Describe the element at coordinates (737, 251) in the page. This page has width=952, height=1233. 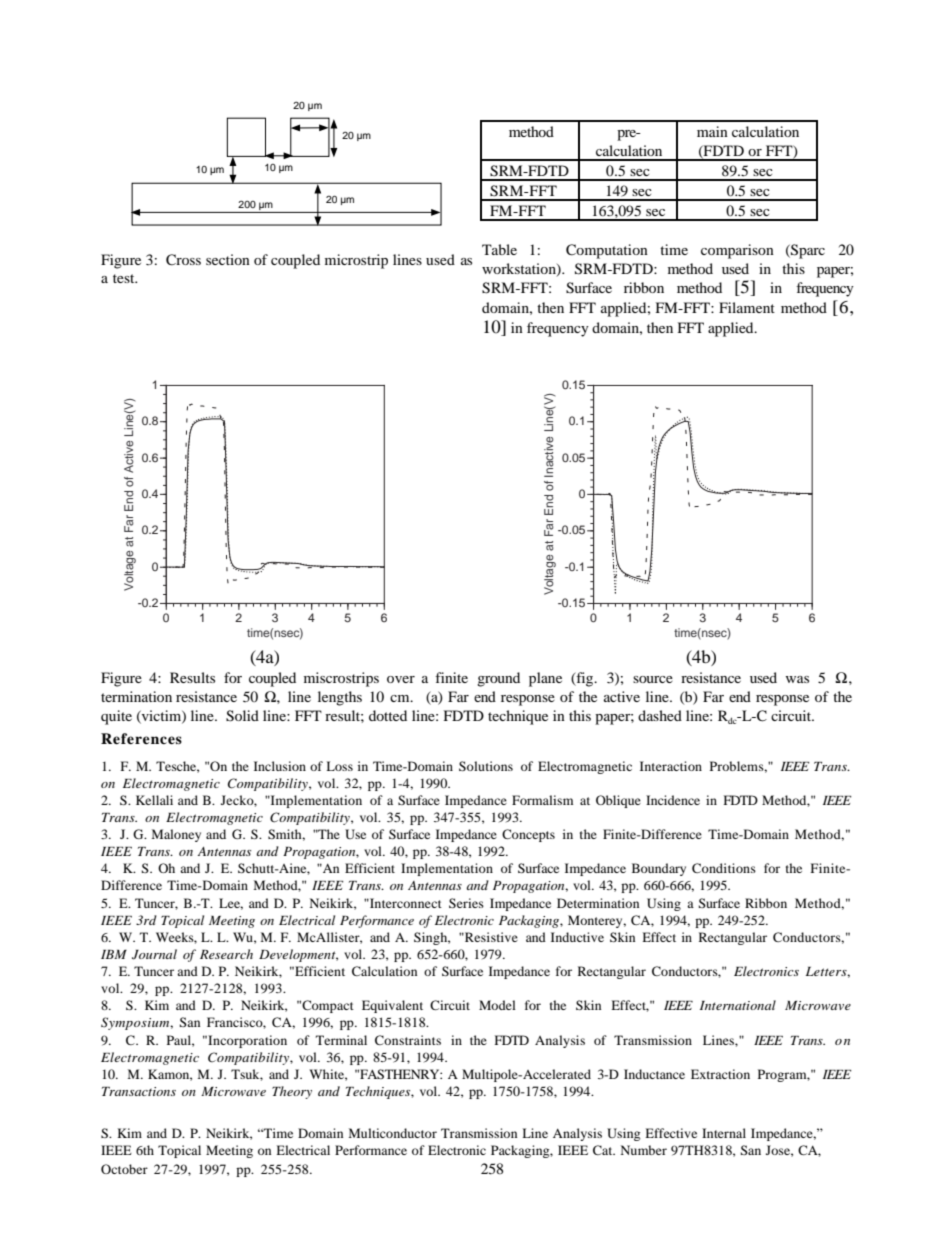
I see `comparison` at that location.
